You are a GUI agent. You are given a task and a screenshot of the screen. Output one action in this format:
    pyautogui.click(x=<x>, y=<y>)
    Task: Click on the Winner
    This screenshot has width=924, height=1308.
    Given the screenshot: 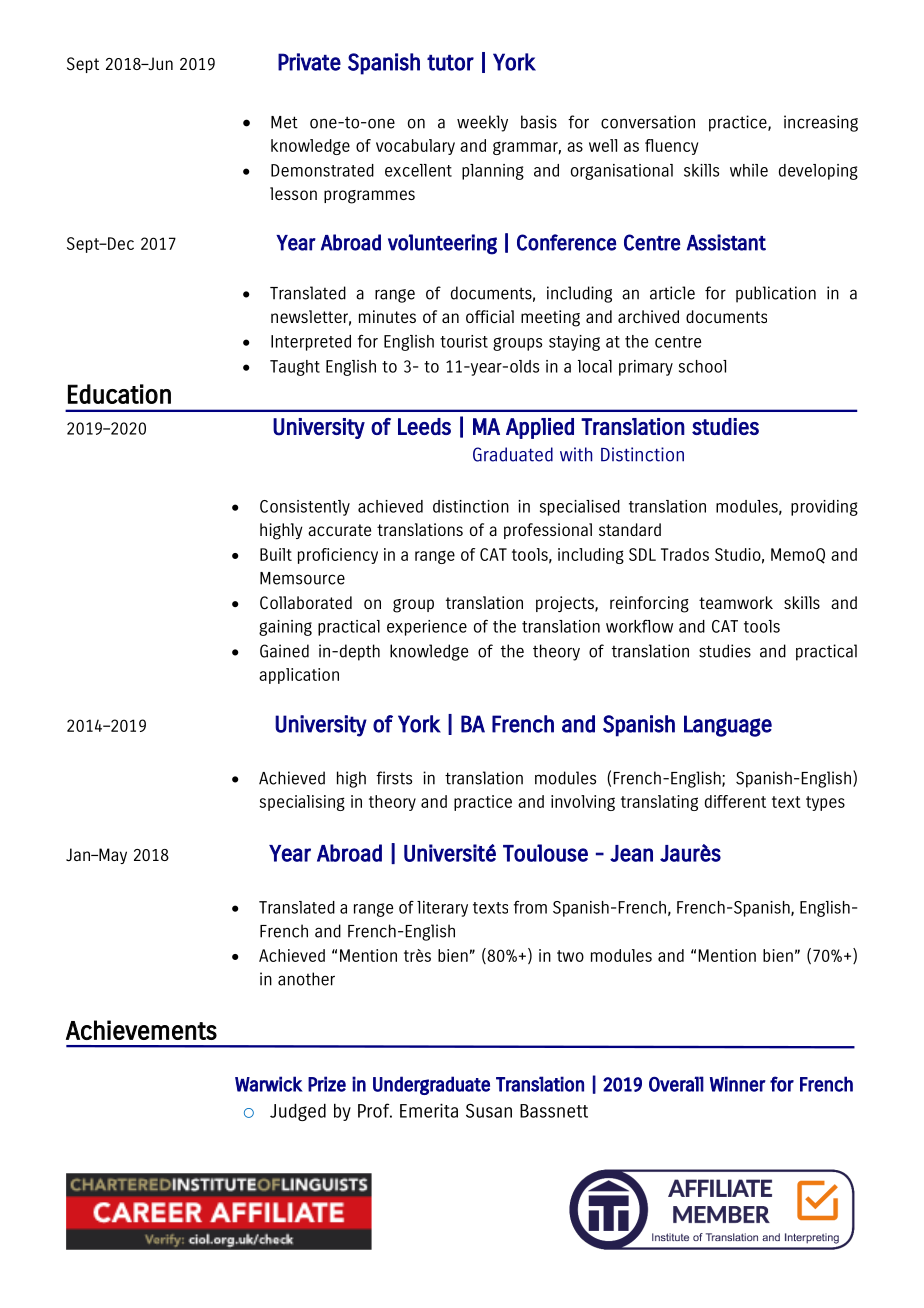 What is the action you would take?
    pyautogui.click(x=738, y=1084)
